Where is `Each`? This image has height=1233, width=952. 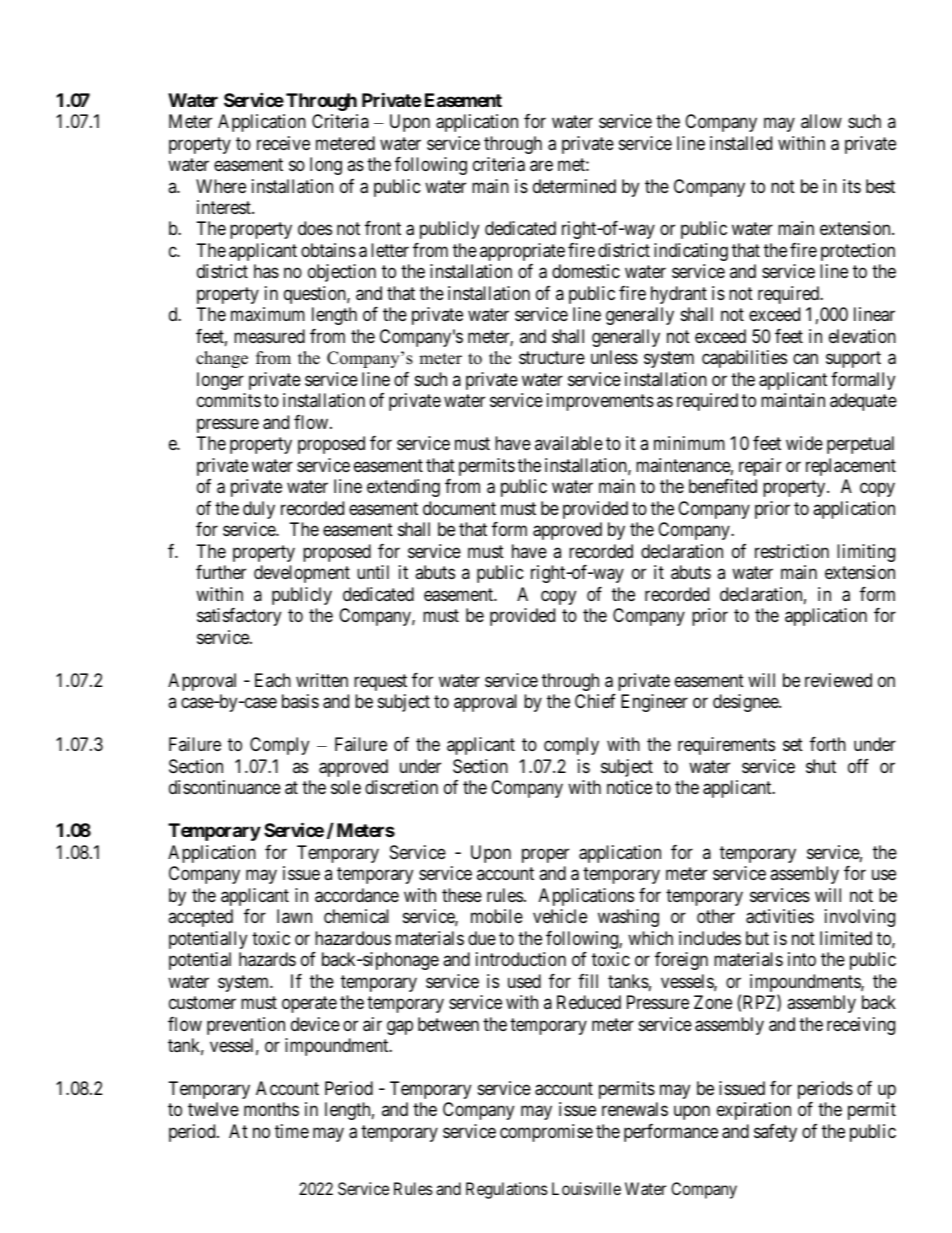
Each is located at coordinates (273, 680).
